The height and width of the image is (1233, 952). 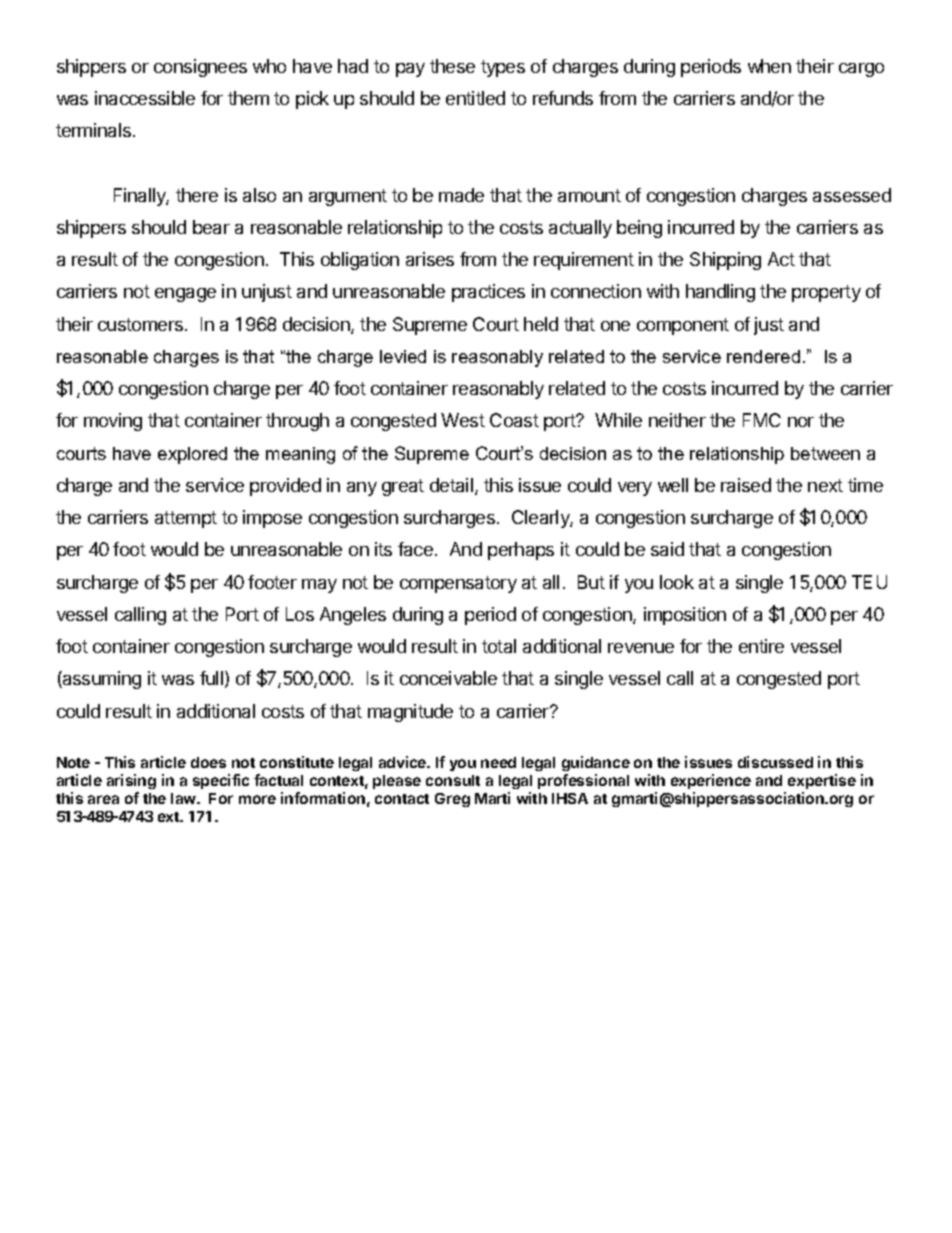 I want to click on consult, so click(x=453, y=780).
